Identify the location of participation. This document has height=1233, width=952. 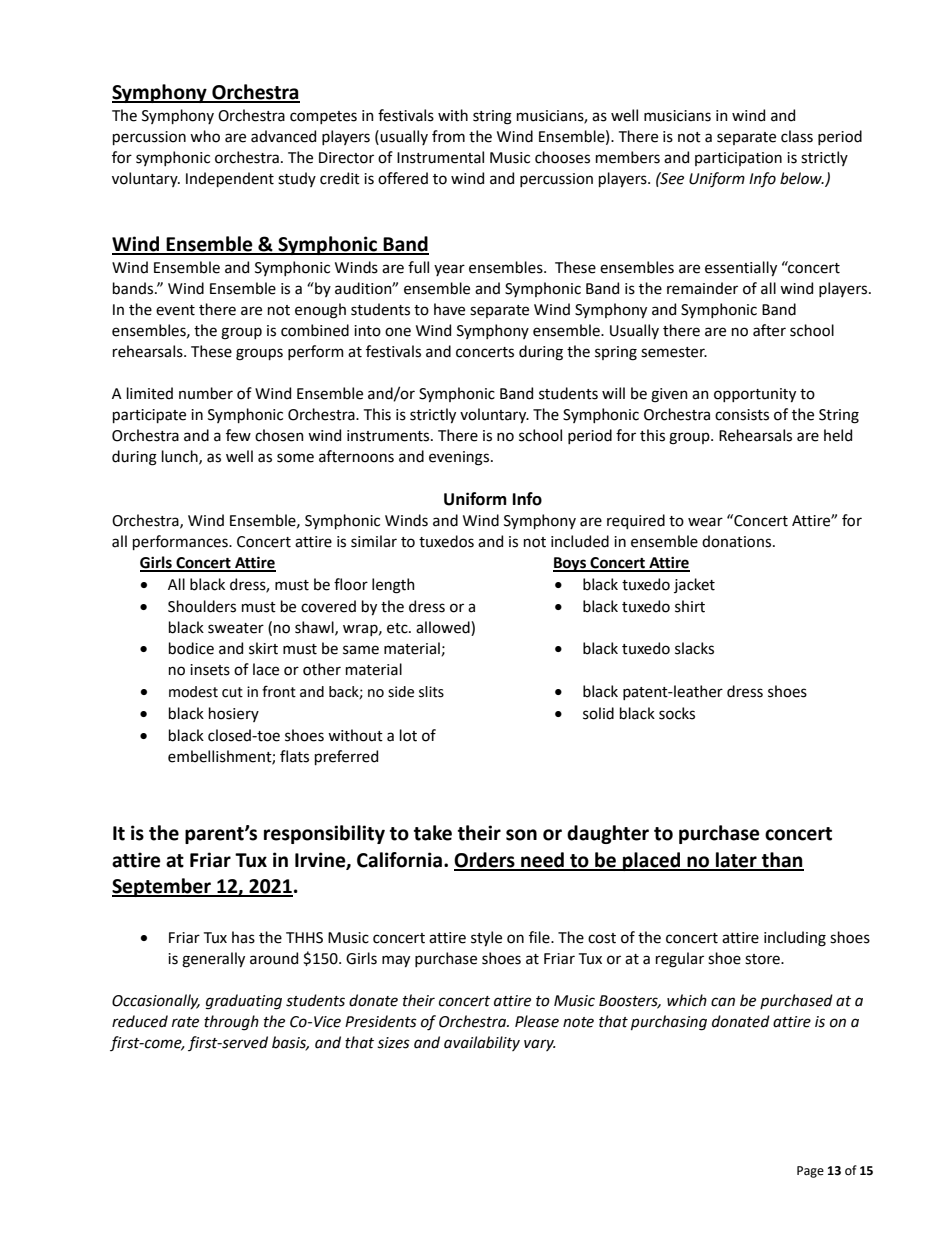
(738, 159).
